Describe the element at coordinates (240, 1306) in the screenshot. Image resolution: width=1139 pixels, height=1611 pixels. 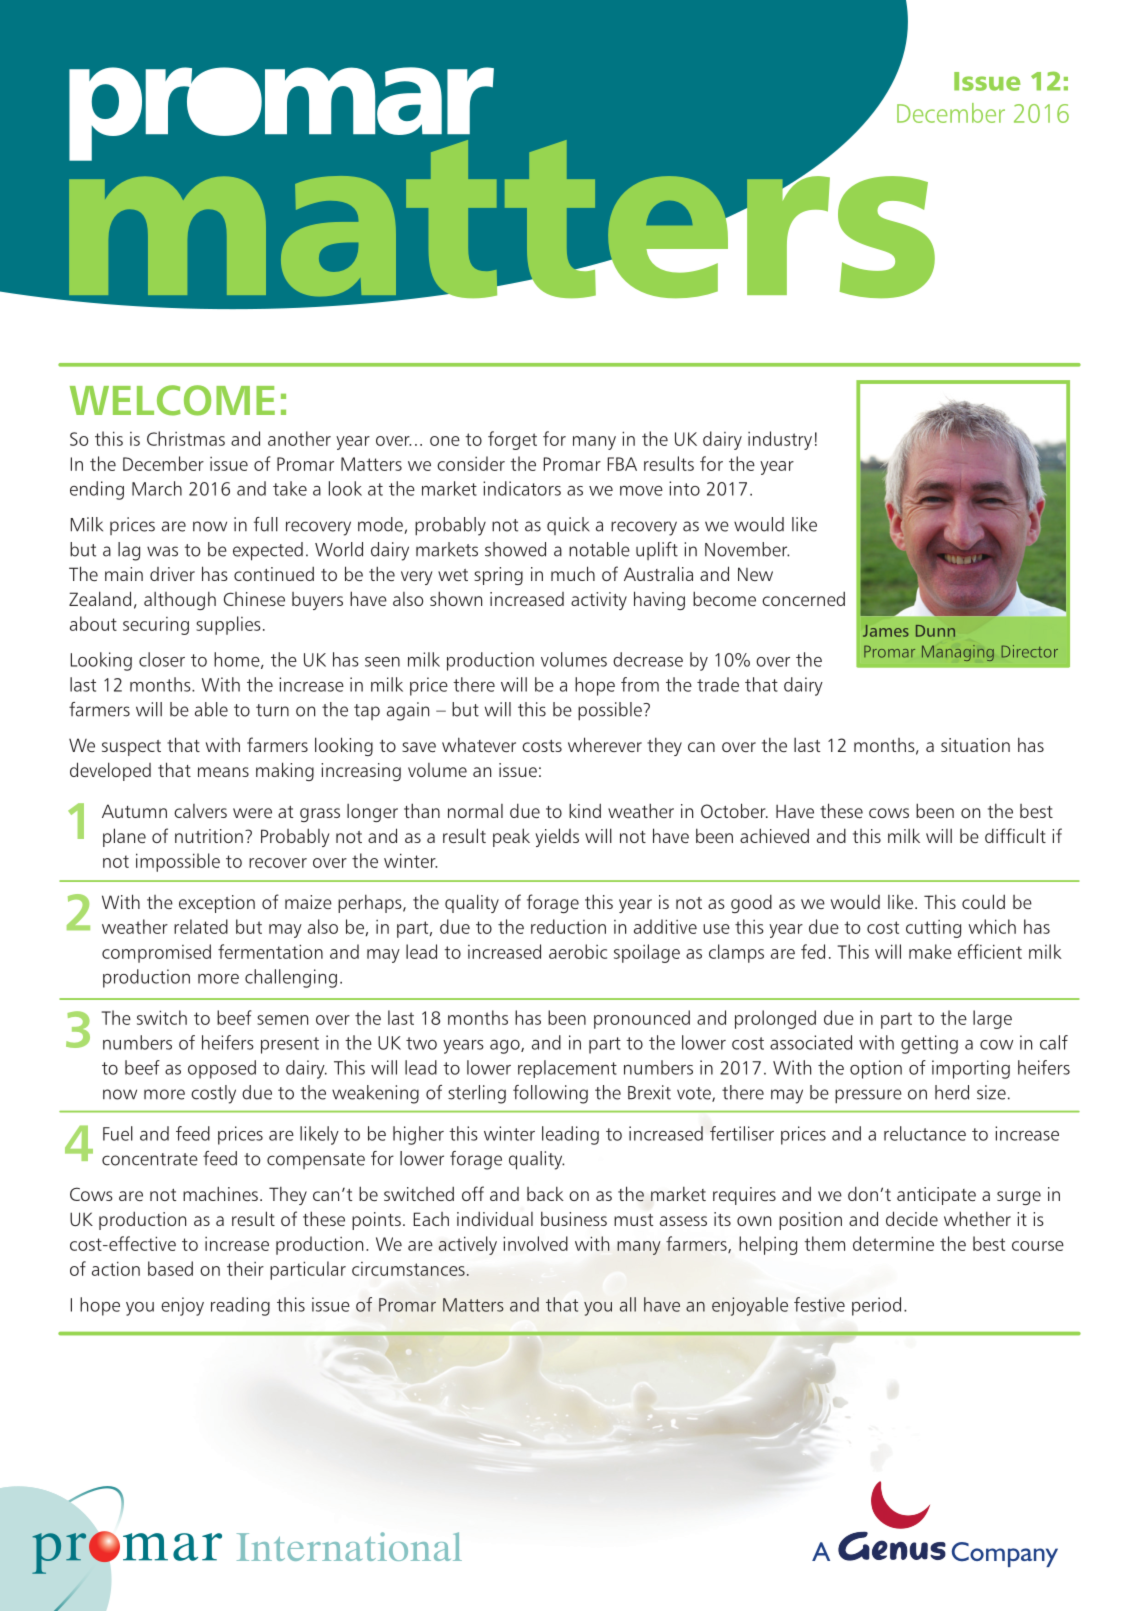
I see `reading` at that location.
